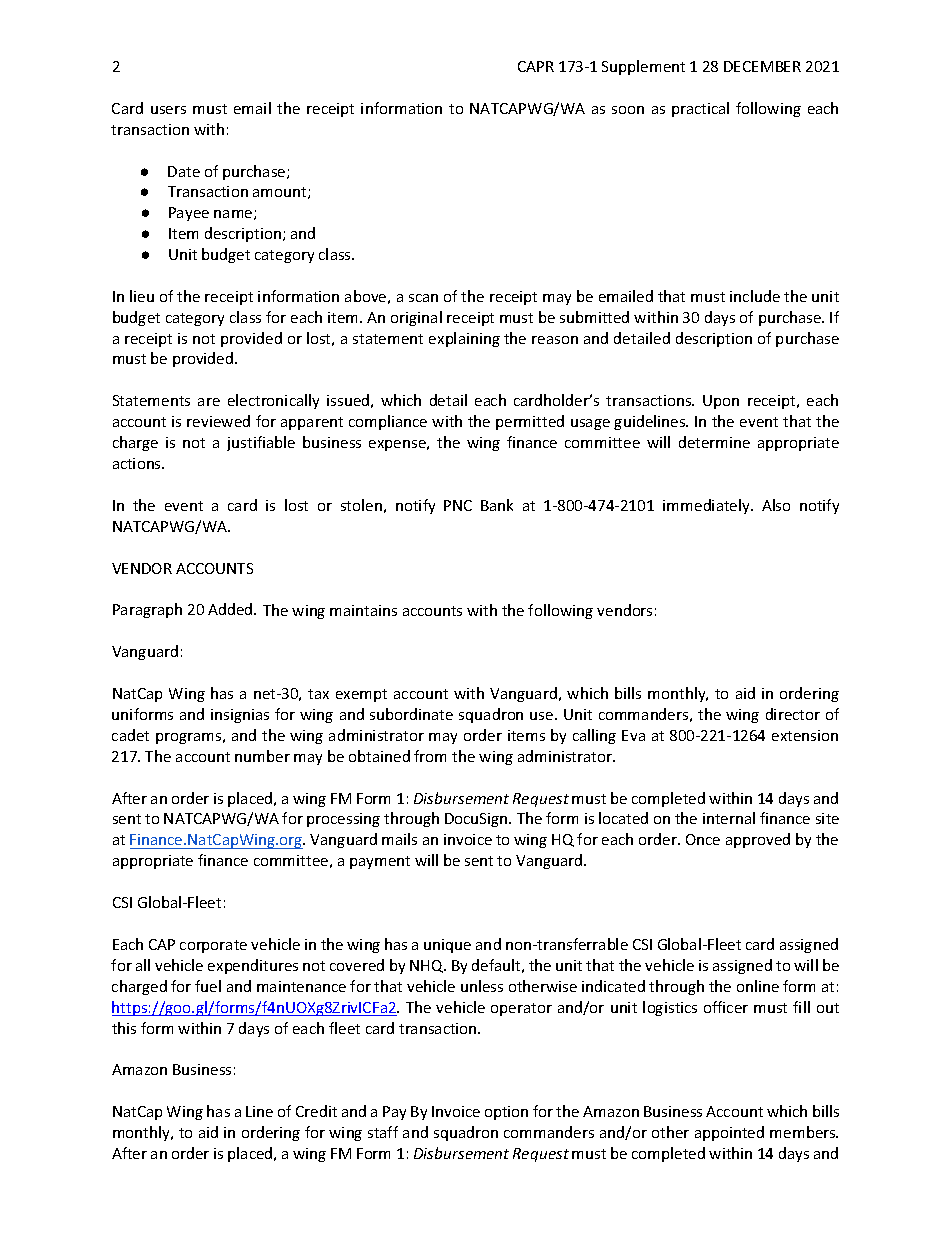 Image resolution: width=952 pixels, height=1233 pixels. I want to click on Credit, so click(316, 1111).
